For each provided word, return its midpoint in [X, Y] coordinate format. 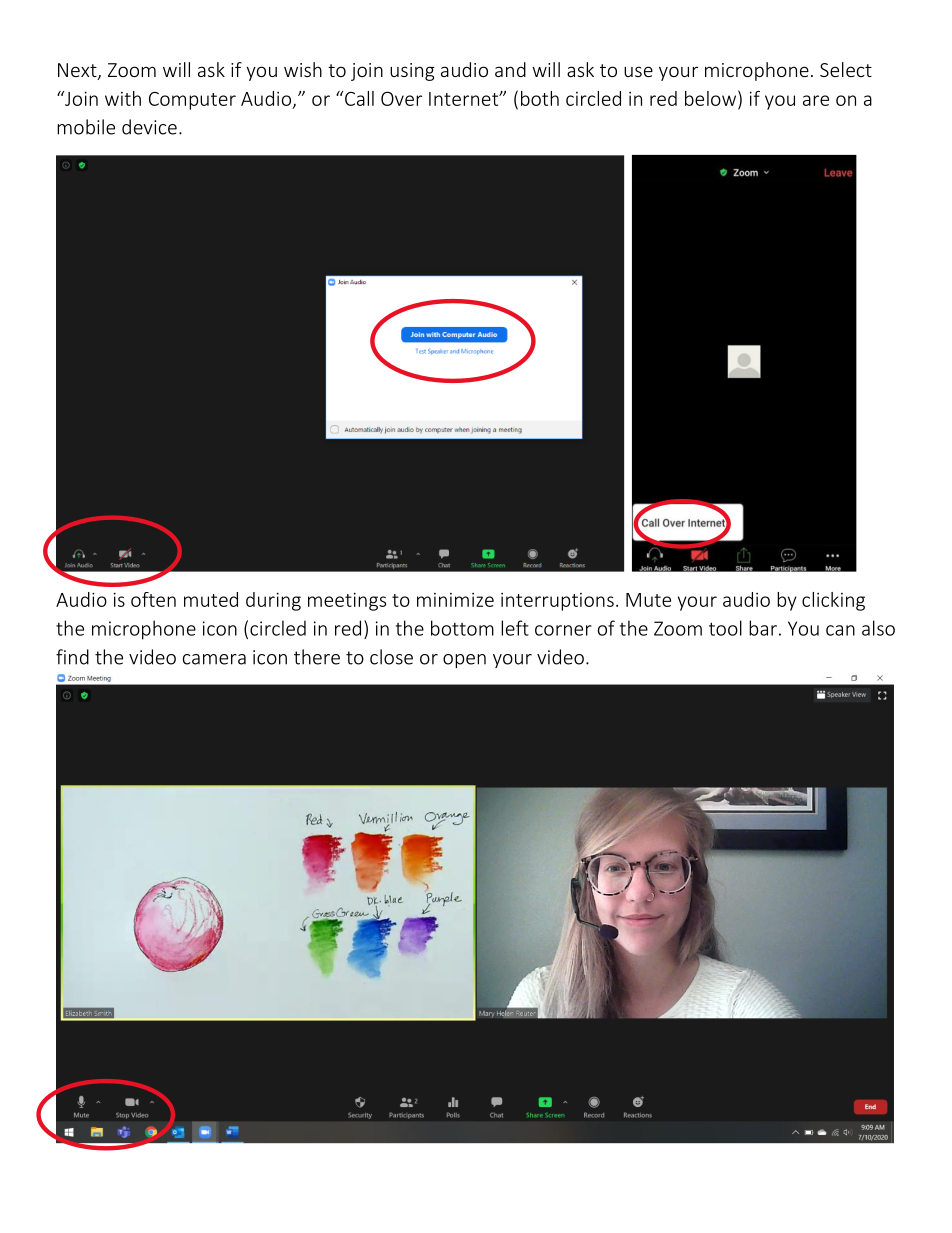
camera [214, 659]
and [510, 69]
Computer [192, 101]
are [816, 100]
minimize [455, 600]
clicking [833, 601]
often [153, 599]
